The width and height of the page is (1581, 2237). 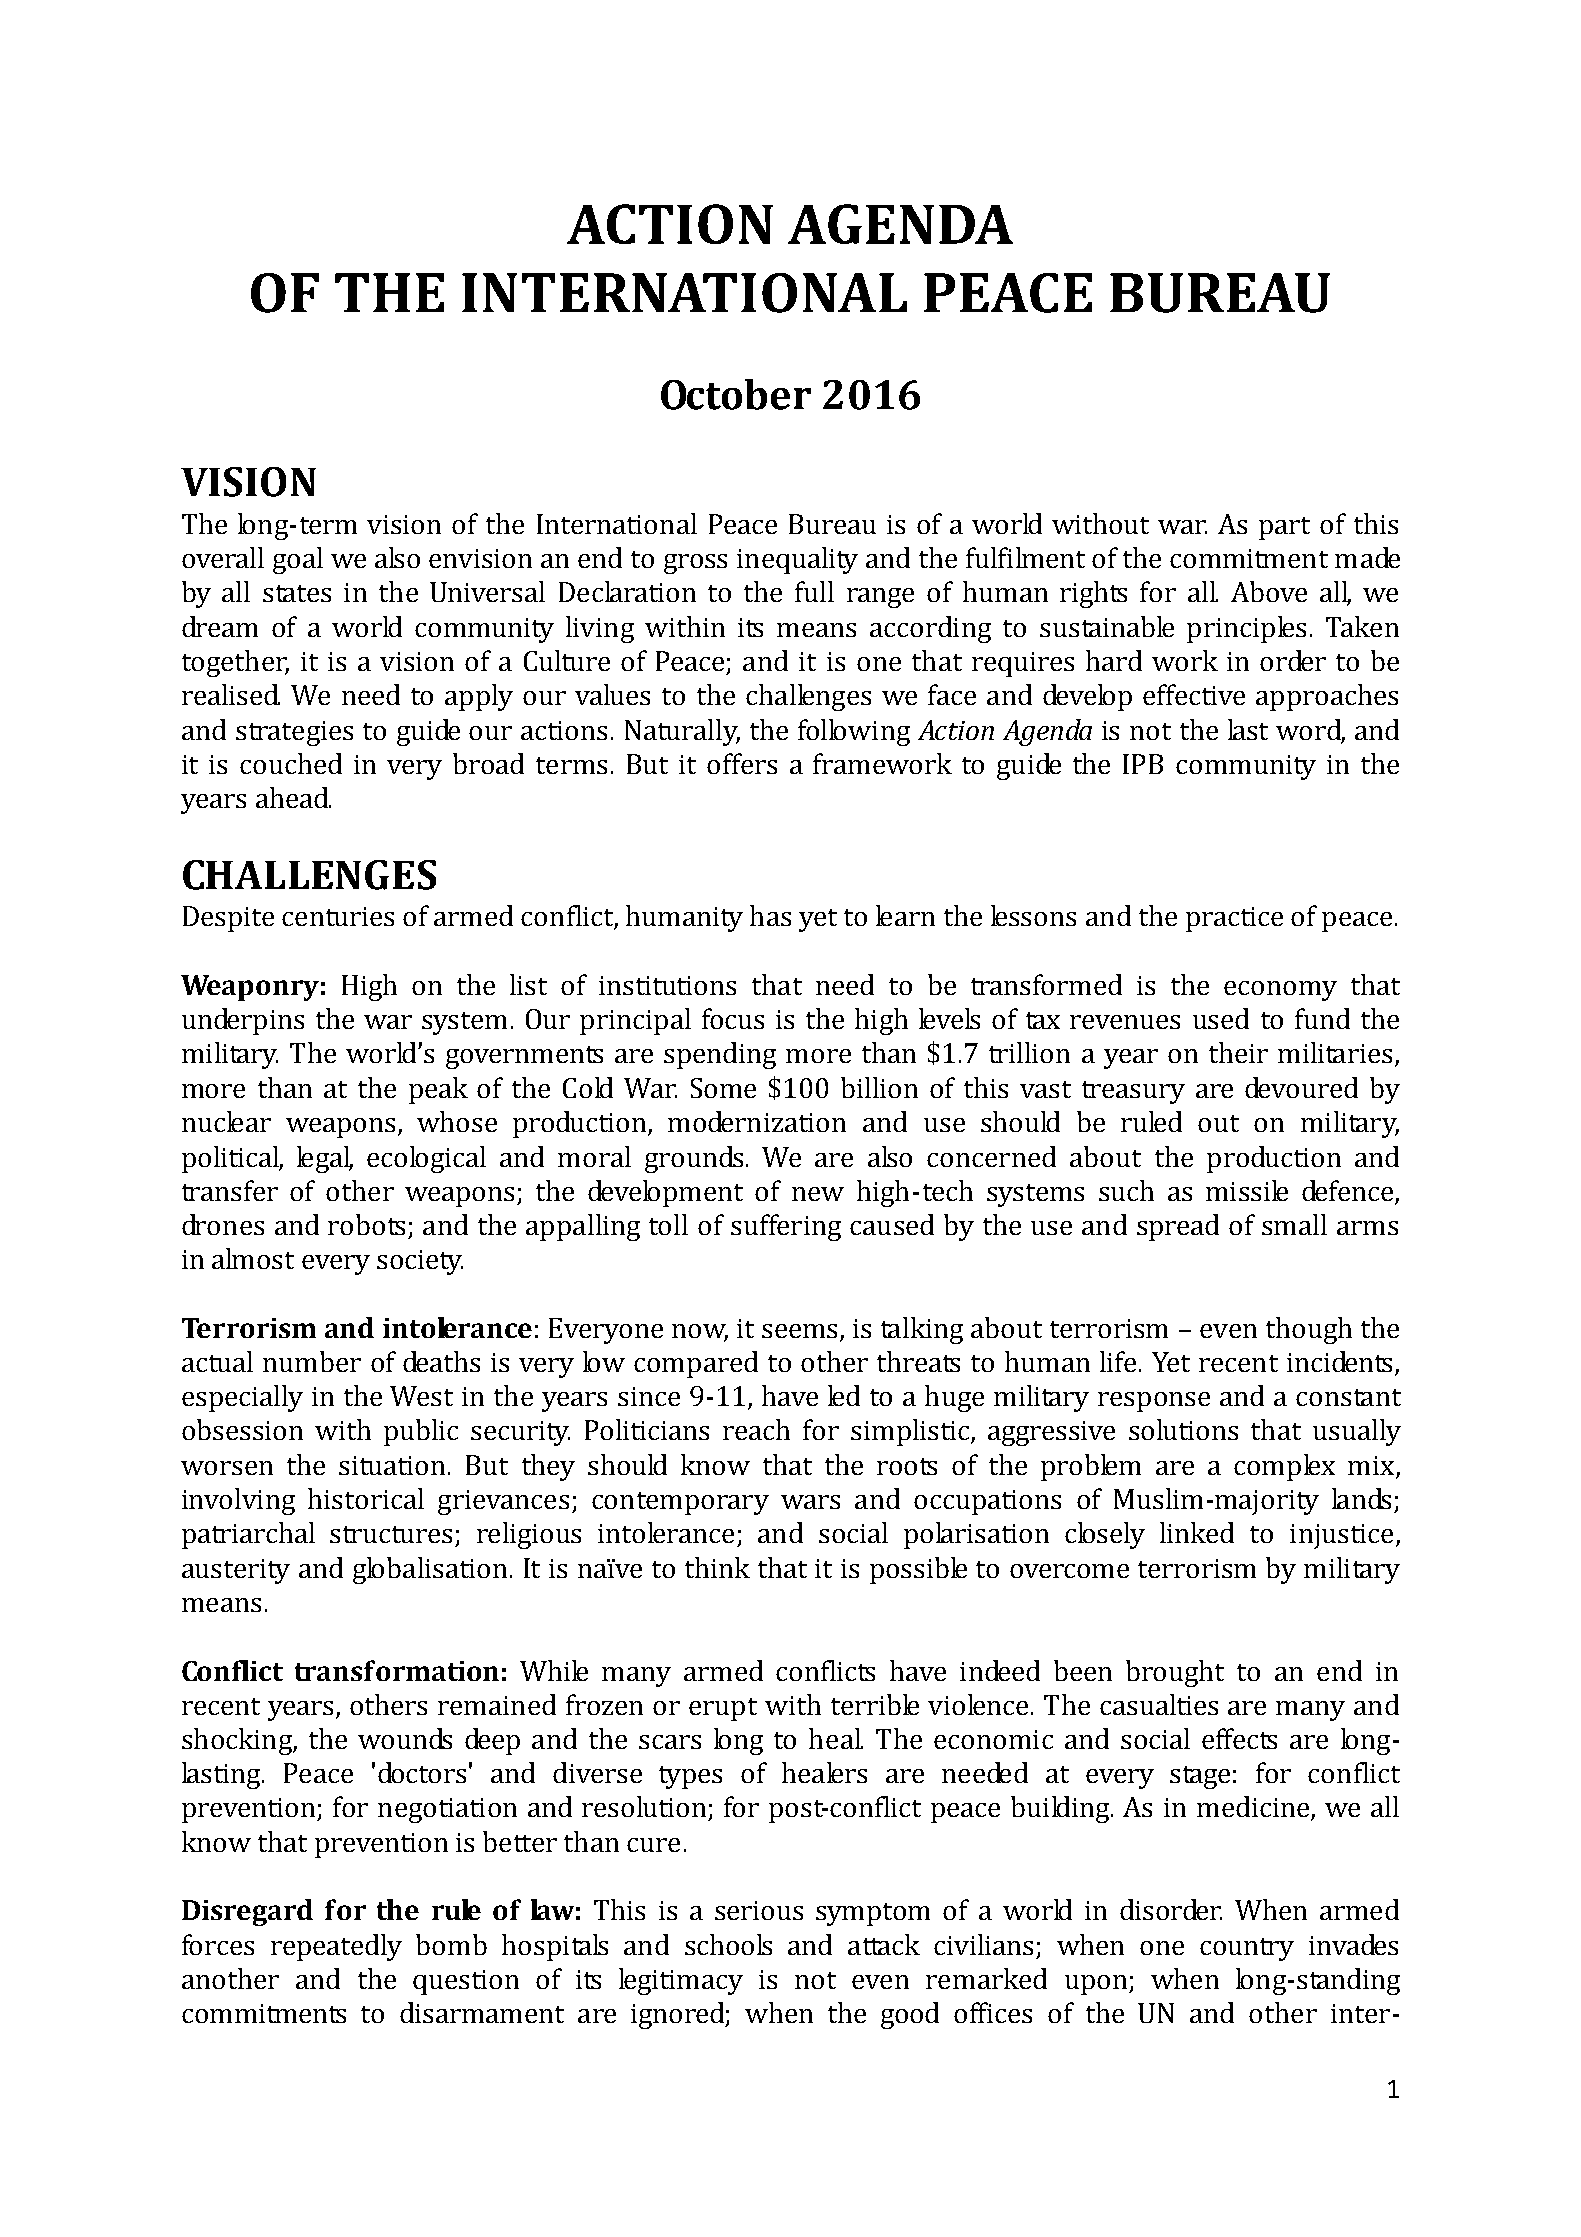 What do you see at coordinates (336, 1947) in the page?
I see `repeatedly` at bounding box center [336, 1947].
